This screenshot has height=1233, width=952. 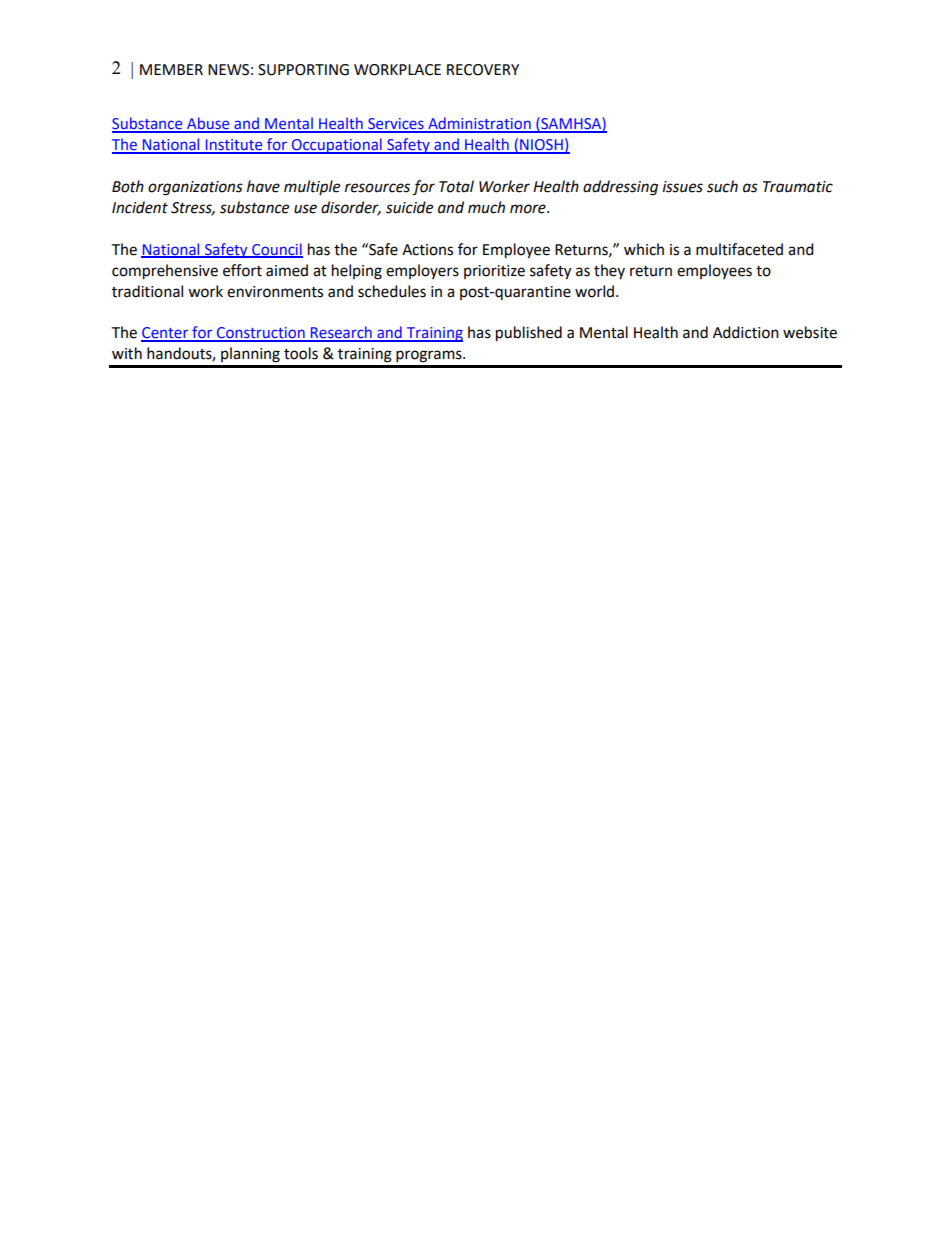 What do you see at coordinates (171, 69) in the screenshot?
I see `MEMBER` at bounding box center [171, 69].
